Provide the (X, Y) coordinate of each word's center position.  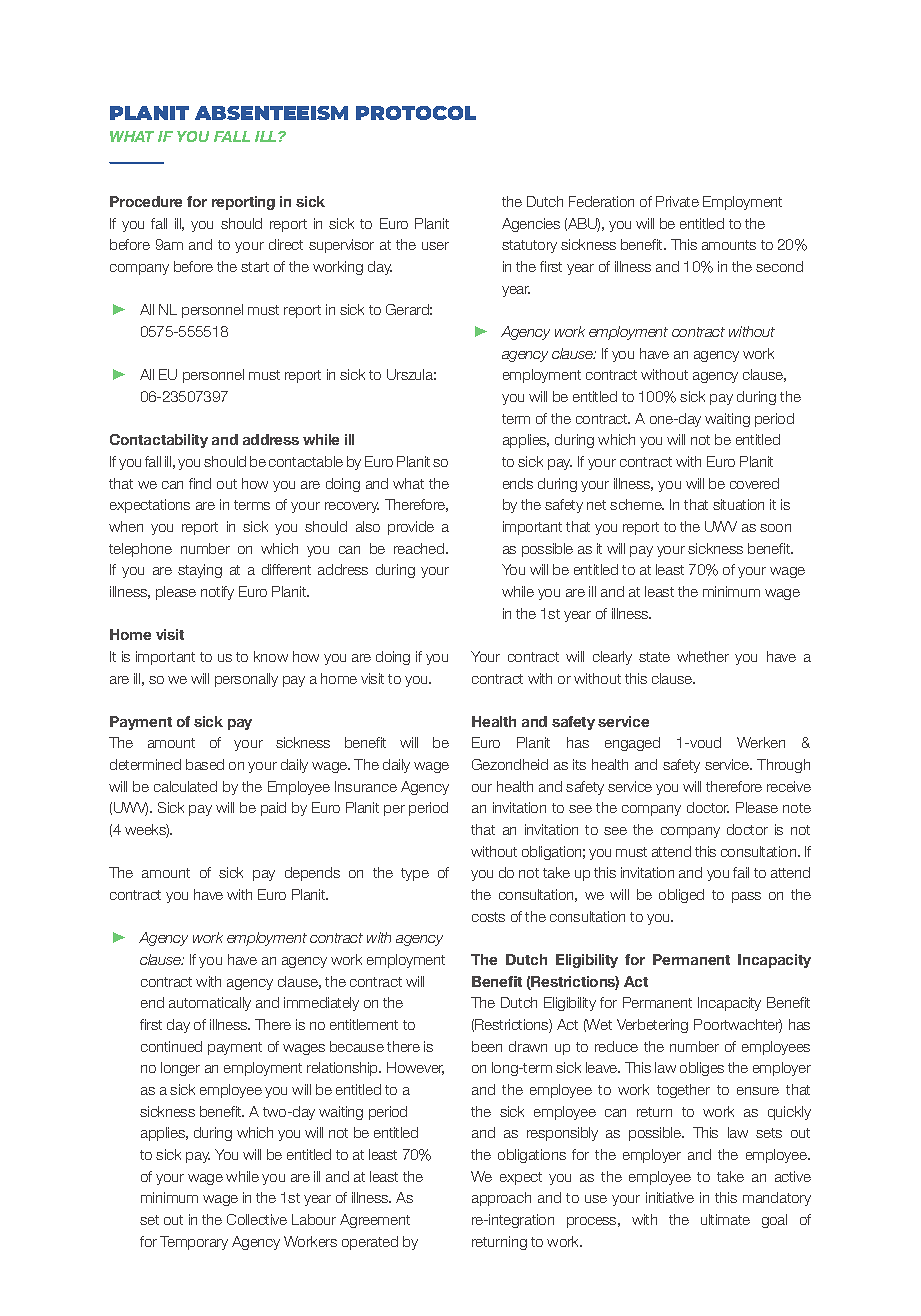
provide (411, 528)
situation (738, 504)
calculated (185, 786)
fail (741, 872)
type (415, 874)
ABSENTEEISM (271, 113)
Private (677, 201)
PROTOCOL (416, 113)
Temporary (194, 1243)
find (200, 483)
